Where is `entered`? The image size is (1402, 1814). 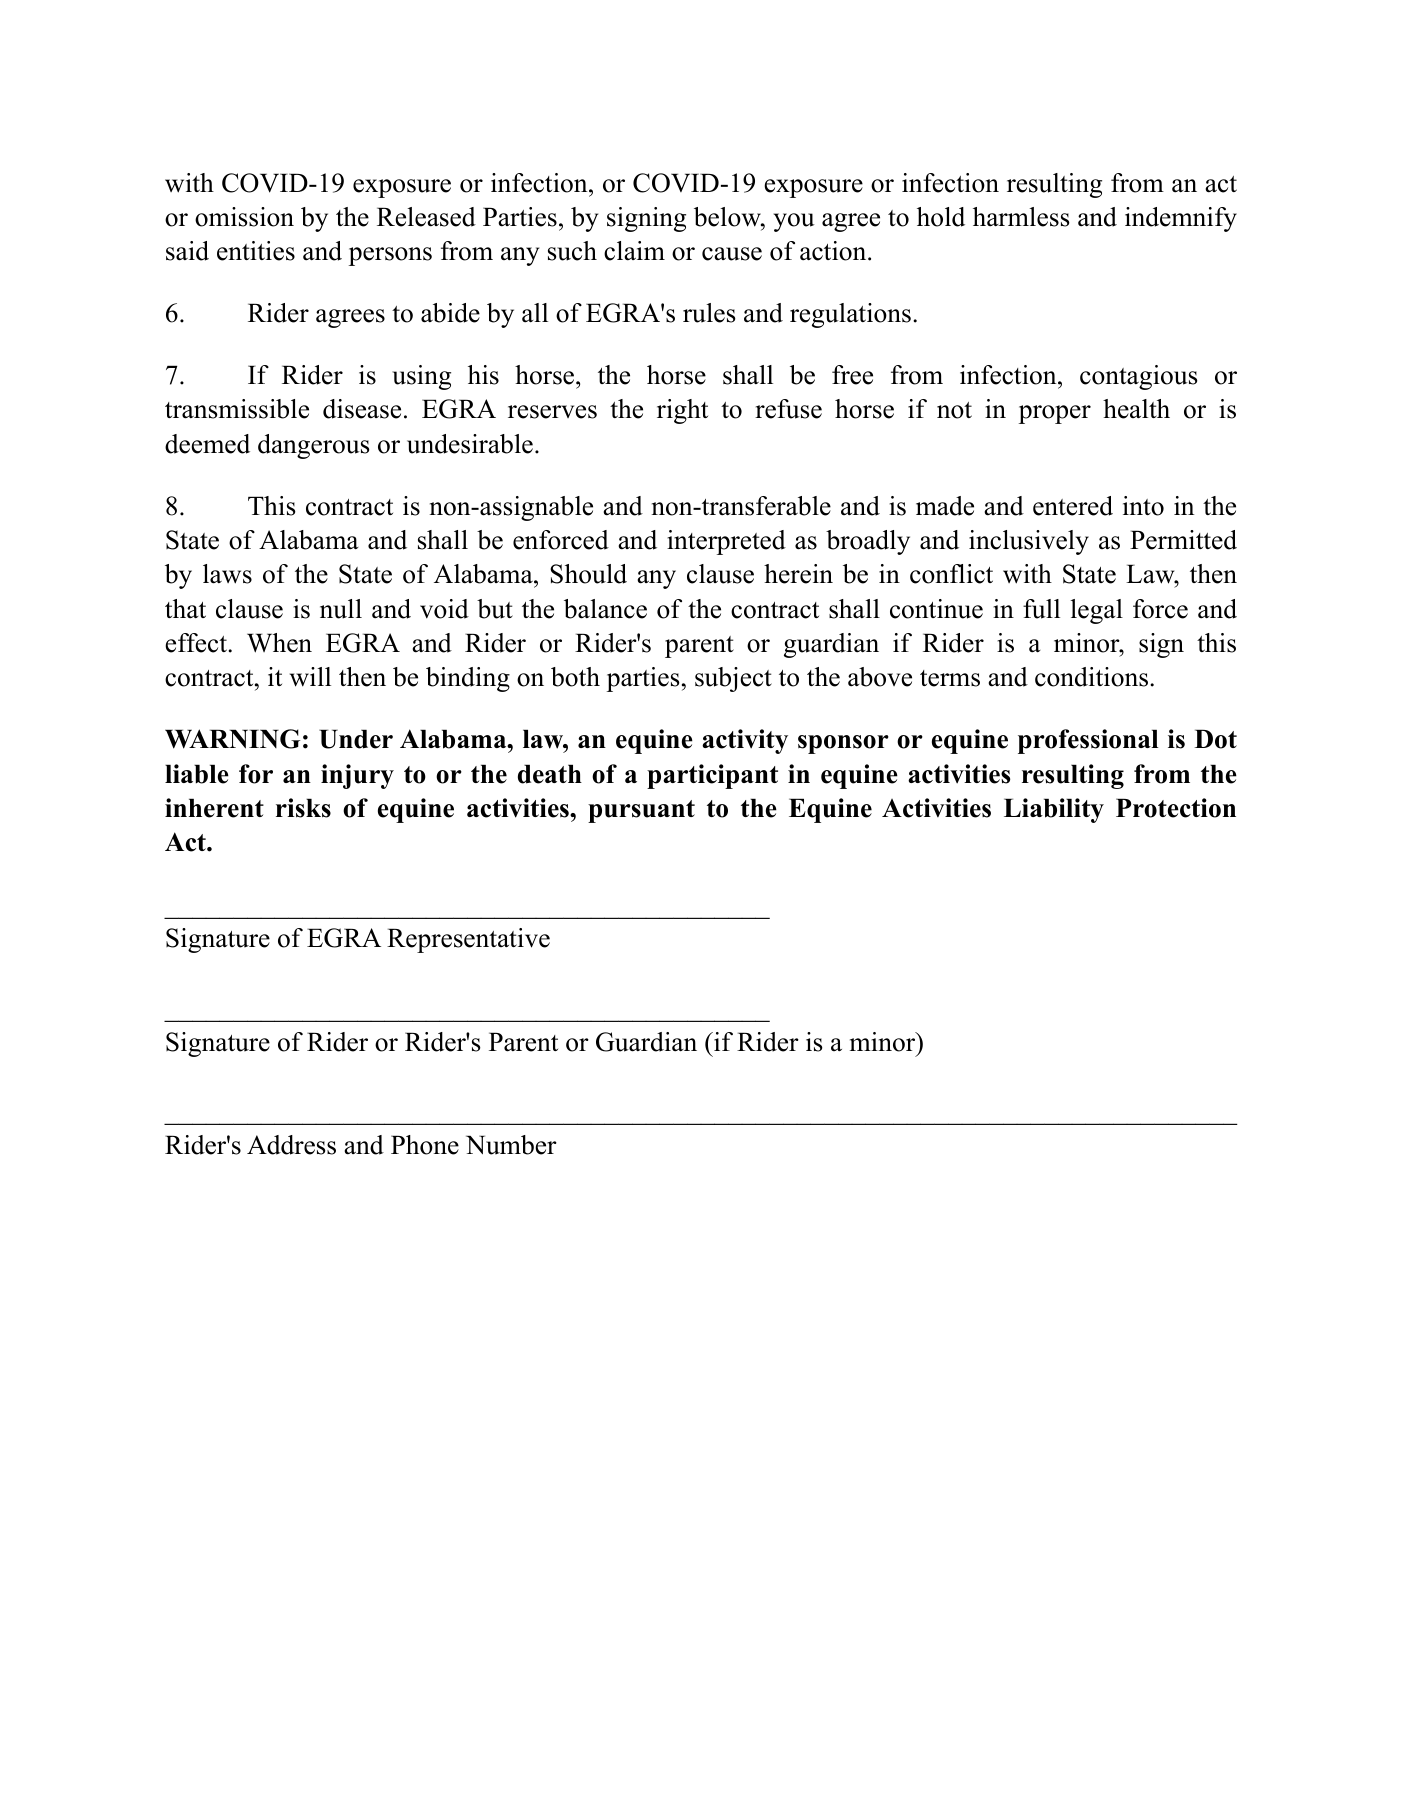
entered is located at coordinates (1073, 506).
